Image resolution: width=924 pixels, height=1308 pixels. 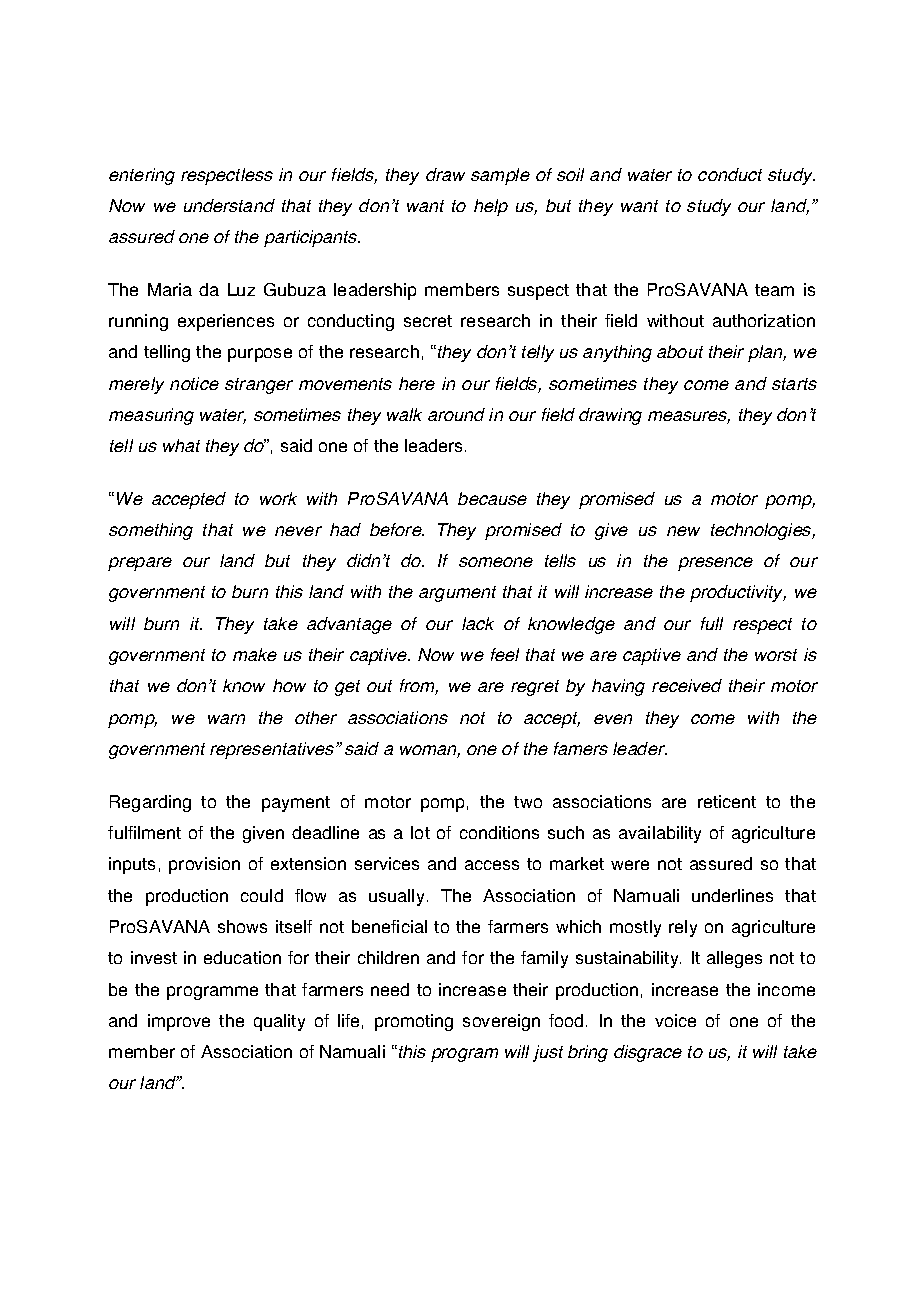 What do you see at coordinates (492, 498) in the screenshot?
I see `because` at bounding box center [492, 498].
